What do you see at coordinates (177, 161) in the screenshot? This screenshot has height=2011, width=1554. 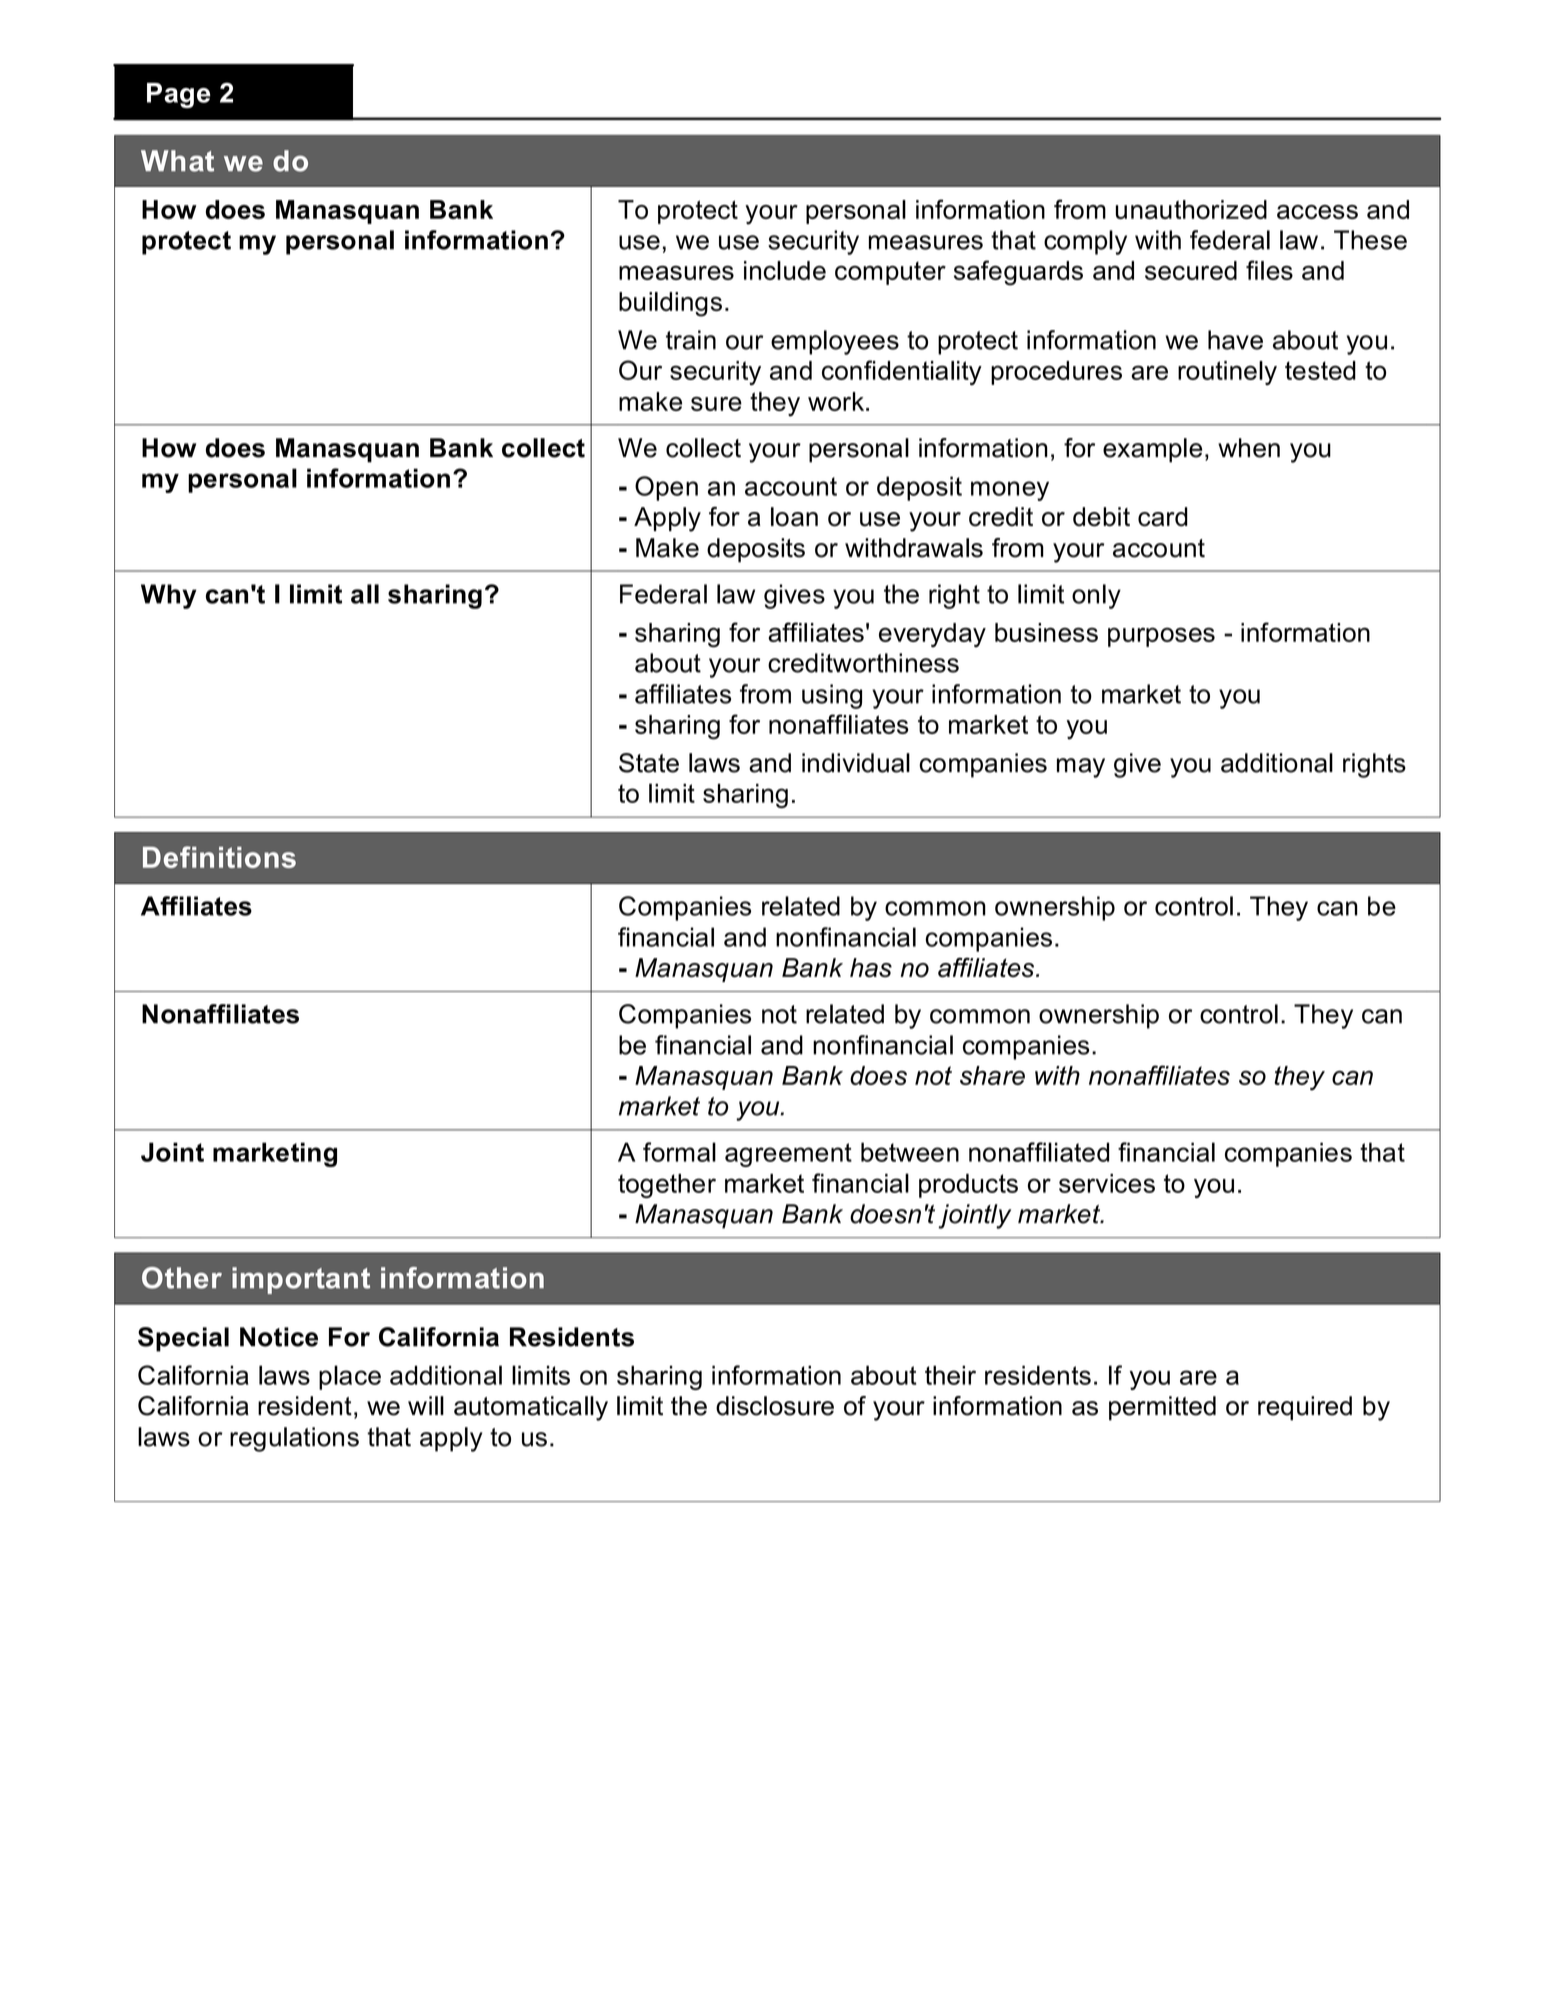 I see `What` at bounding box center [177, 161].
